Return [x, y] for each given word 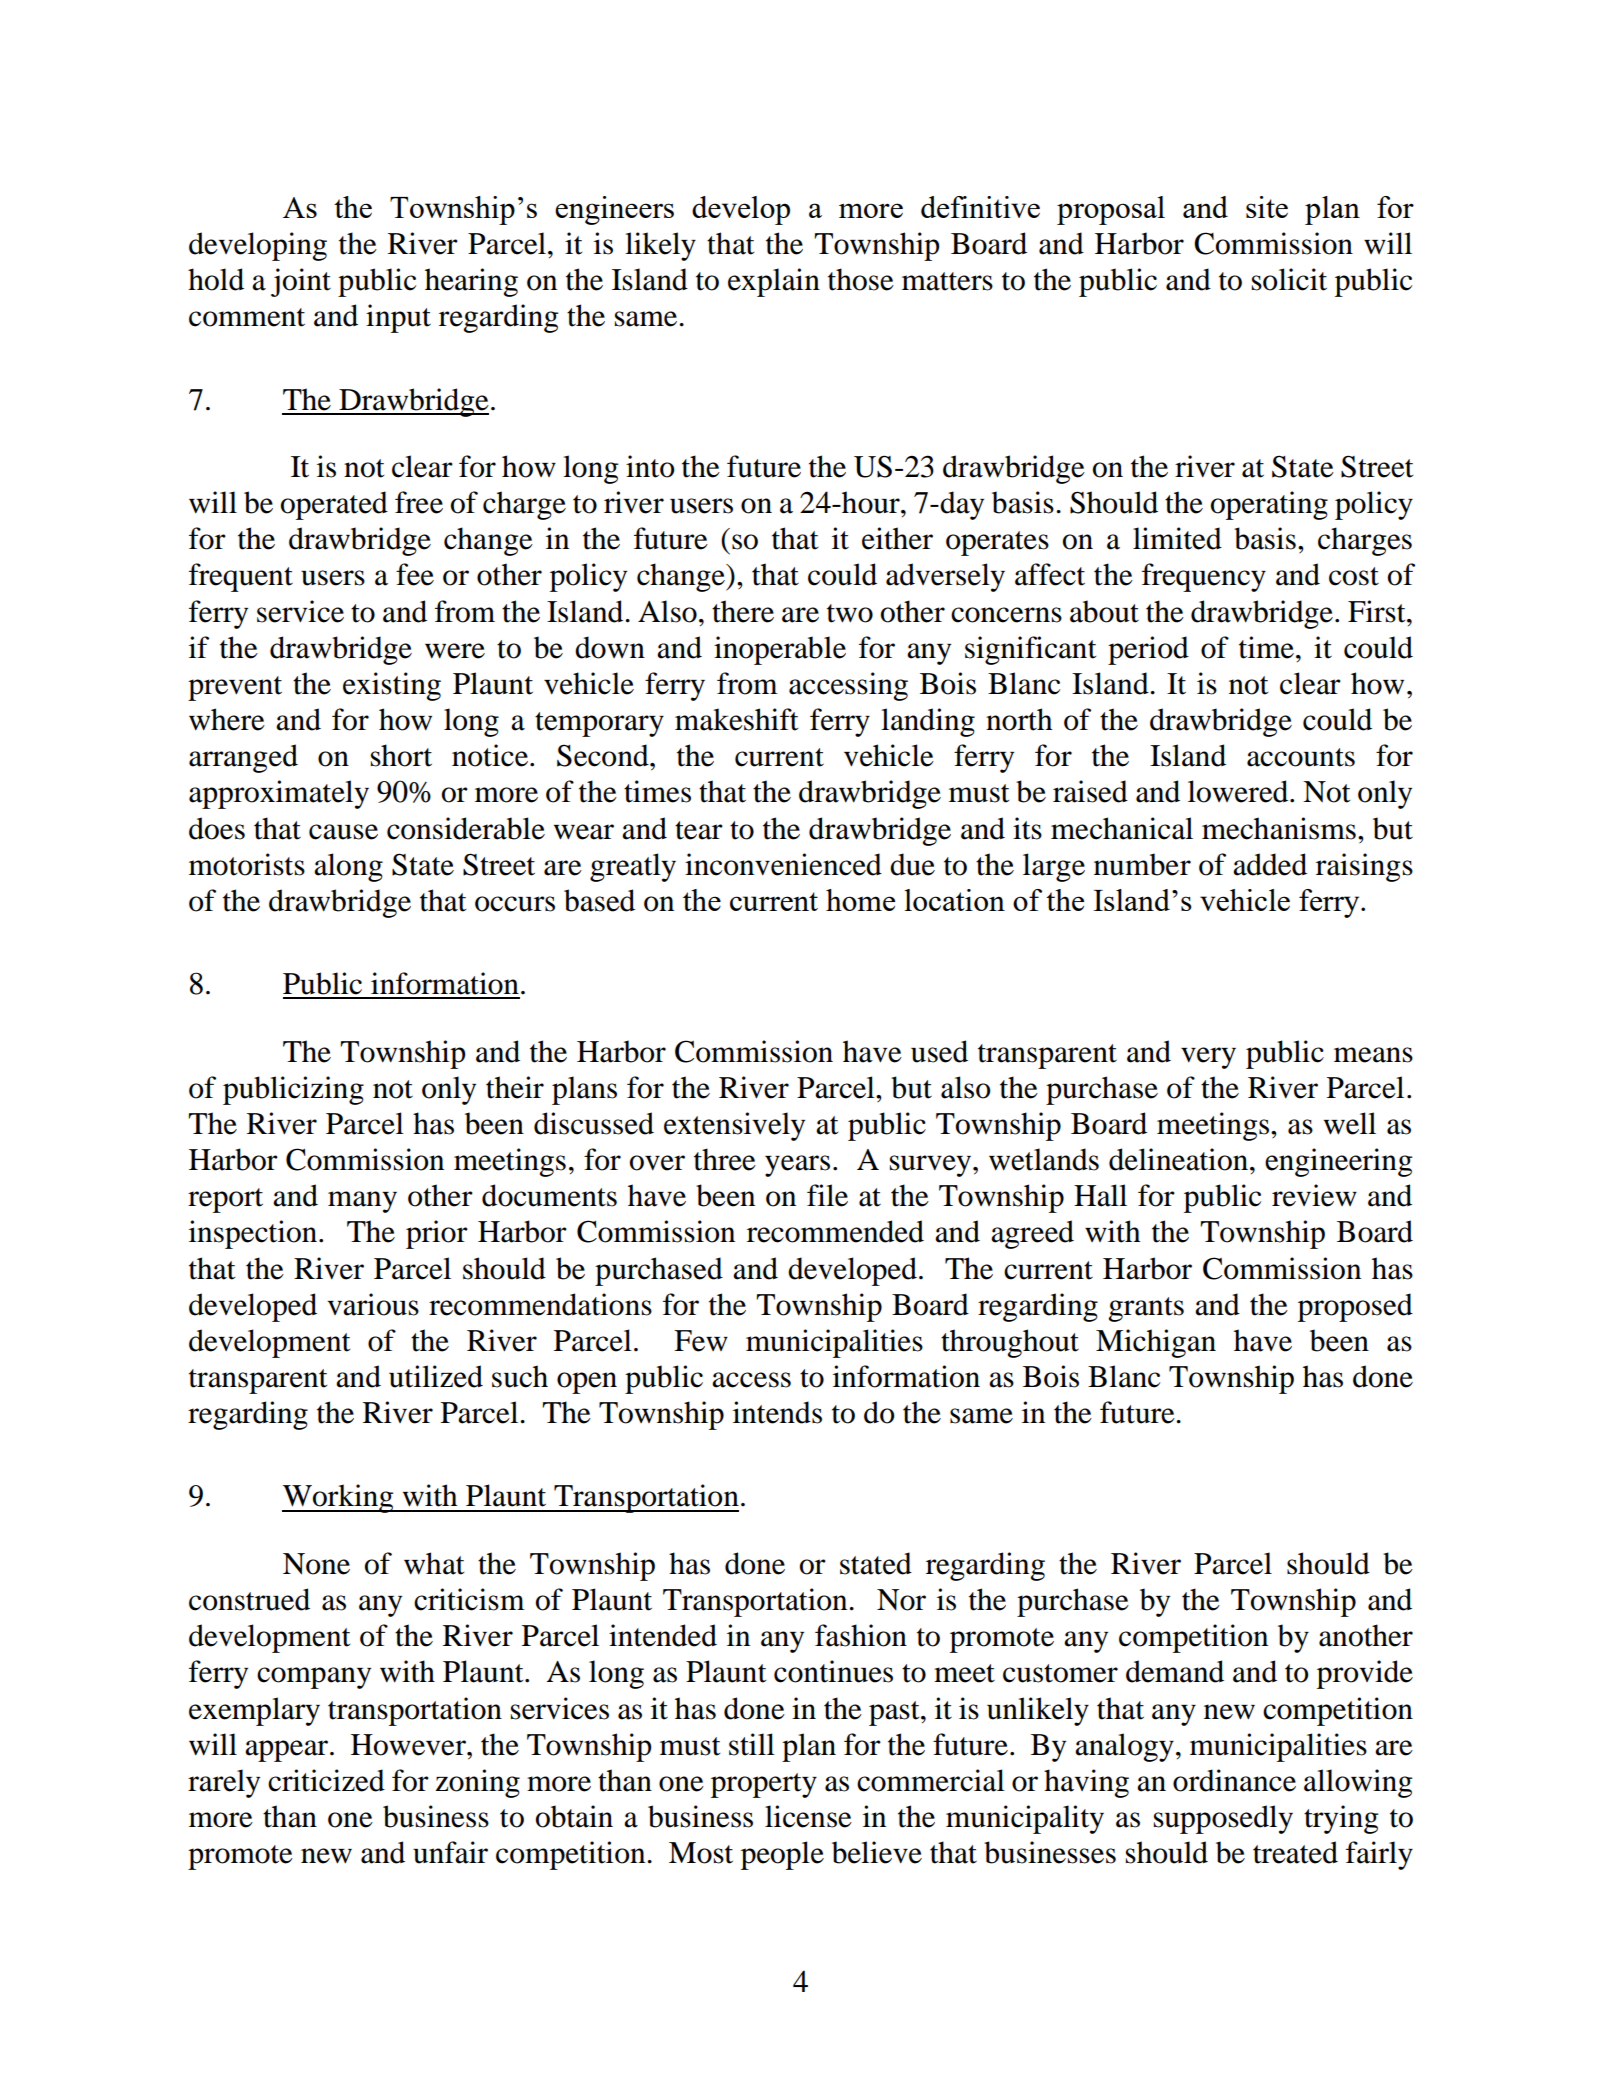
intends [777, 1412]
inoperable [780, 650]
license [808, 1816]
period [1148, 650]
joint [301, 282]
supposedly [1223, 1819]
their [515, 1087]
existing [392, 686]
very [1208, 1058]
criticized [326, 1780]
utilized [436, 1376]
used [939, 1051]
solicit [1289, 279]
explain [774, 282]
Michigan [1156, 1343]
